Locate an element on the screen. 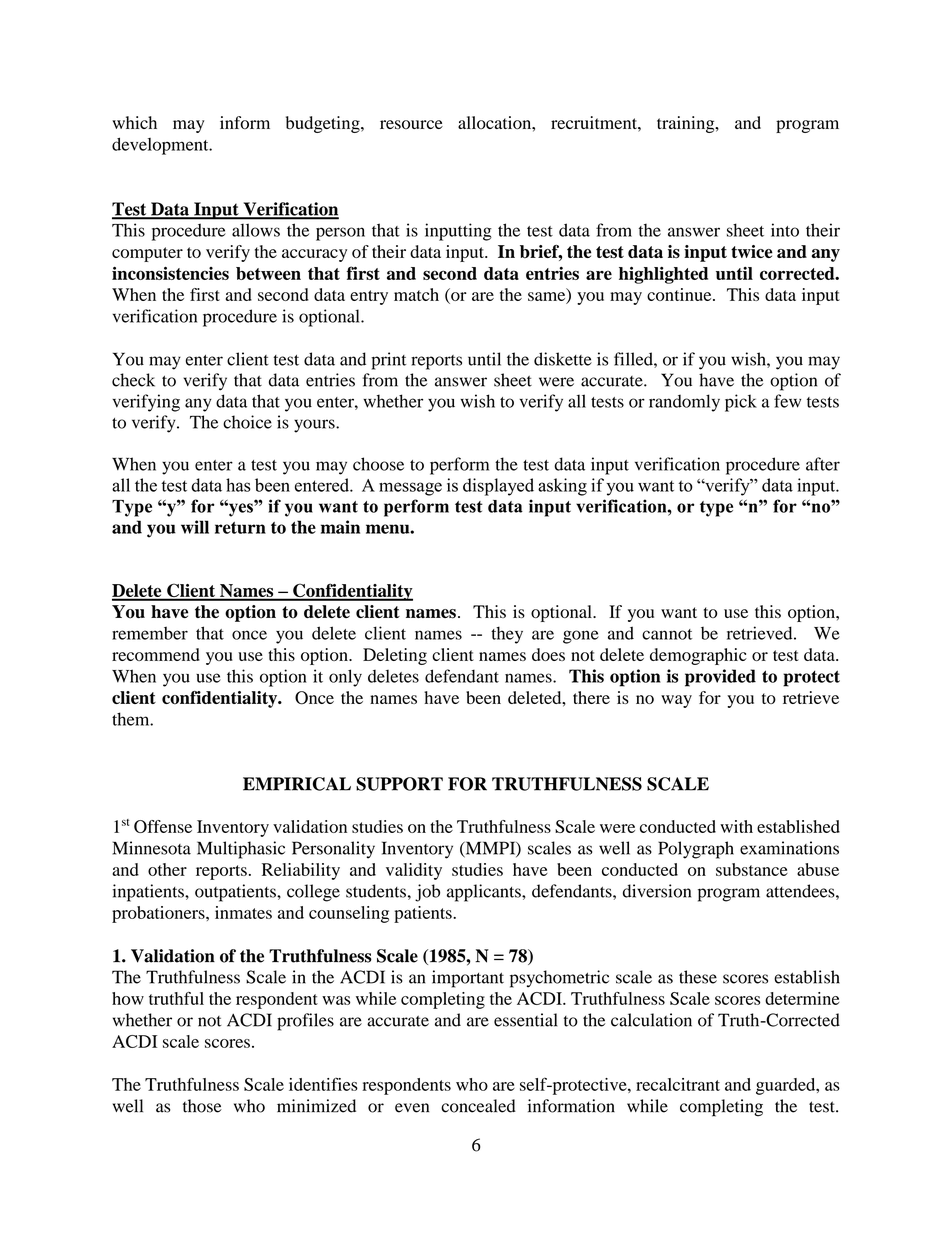 The height and width of the screenshot is (1233, 952). resource is located at coordinates (411, 124).
